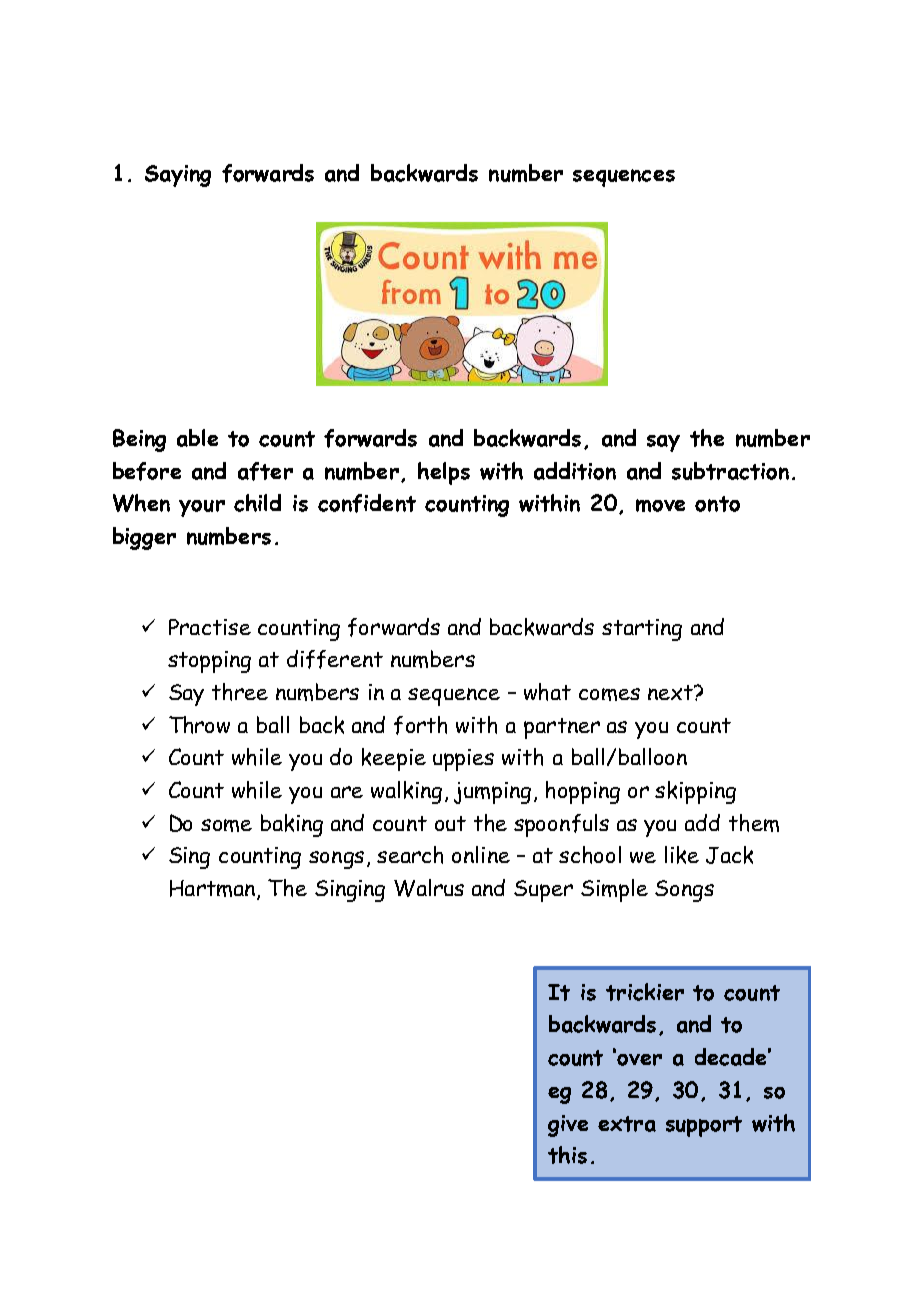 The image size is (924, 1308). What do you see at coordinates (178, 176) in the screenshot?
I see `Saying` at bounding box center [178, 176].
